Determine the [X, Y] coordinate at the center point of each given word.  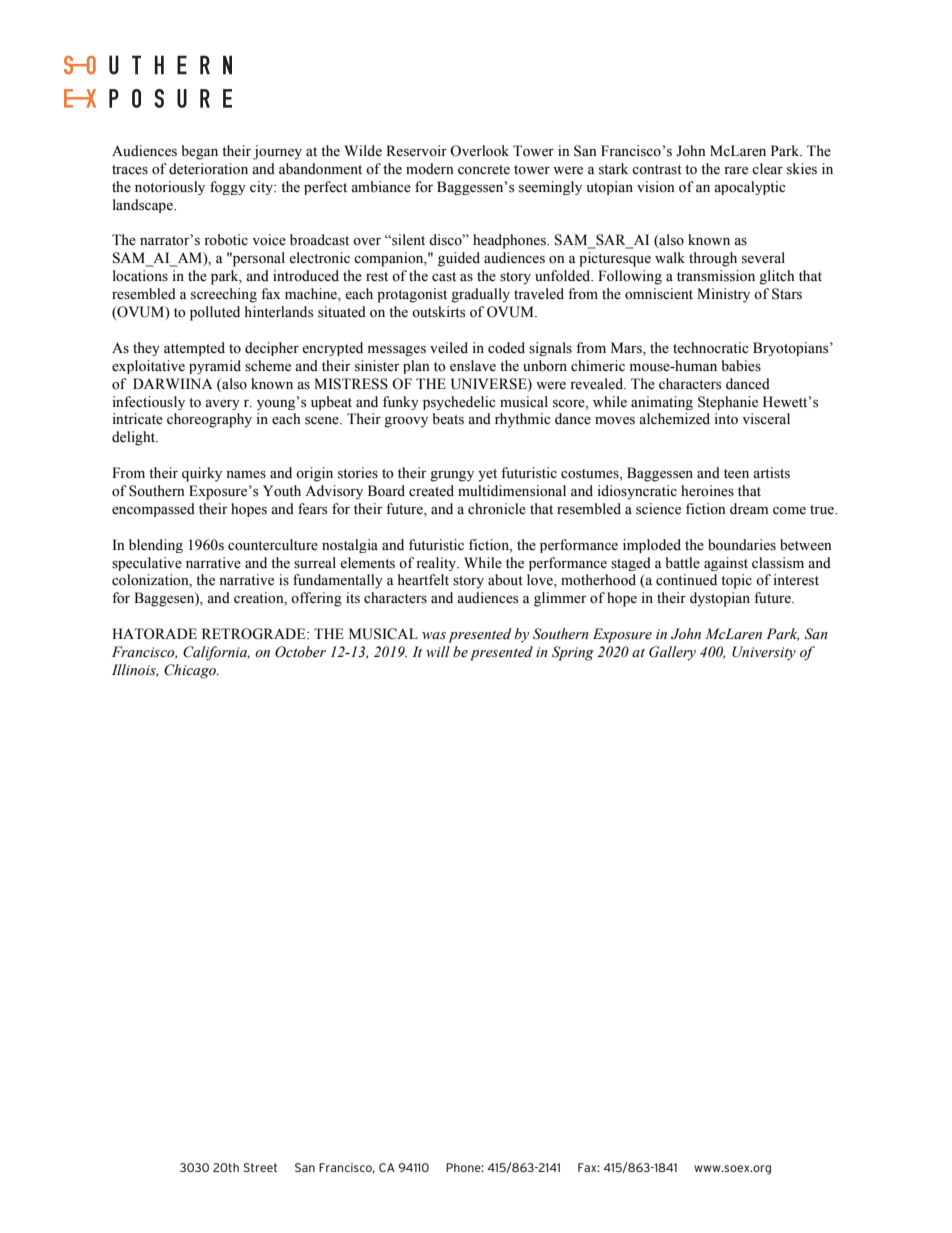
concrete [484, 170]
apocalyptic [749, 188]
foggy [228, 188]
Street [260, 1167]
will [438, 651]
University [764, 653]
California [216, 653]
